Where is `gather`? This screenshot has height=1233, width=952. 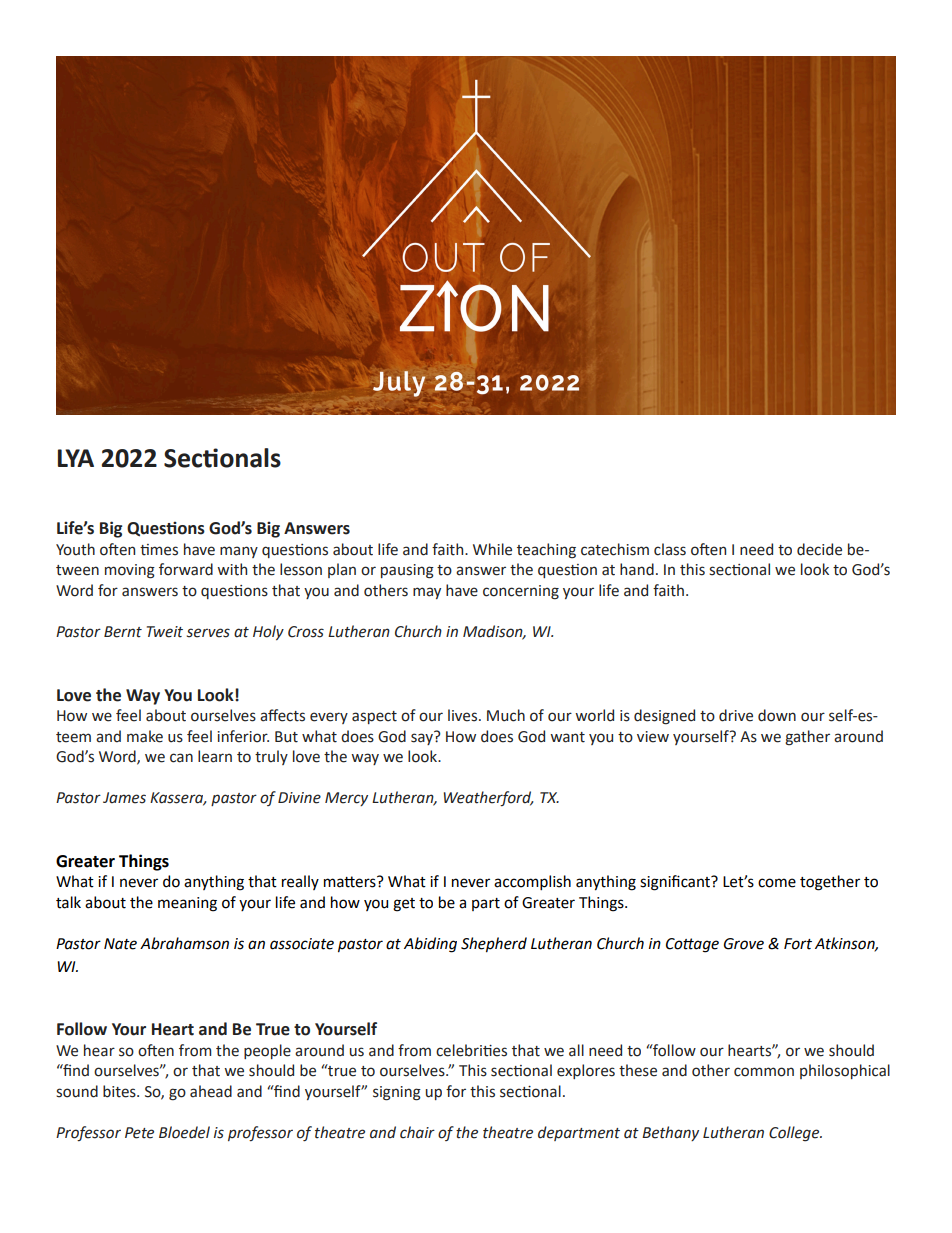
gather is located at coordinates (807, 738).
